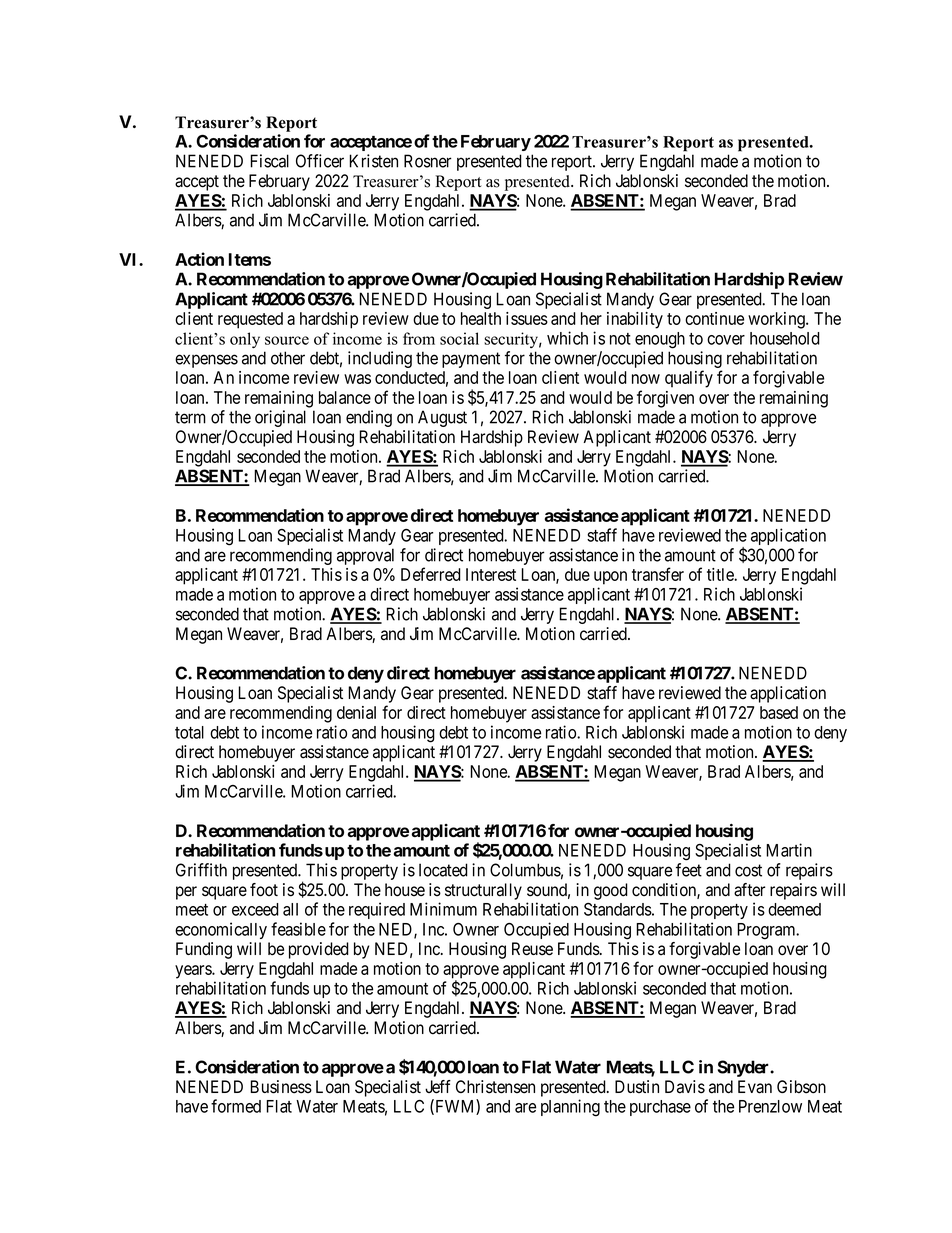 This document has height=1233, width=952. What do you see at coordinates (495, 1087) in the document?
I see `Christensen` at bounding box center [495, 1087].
